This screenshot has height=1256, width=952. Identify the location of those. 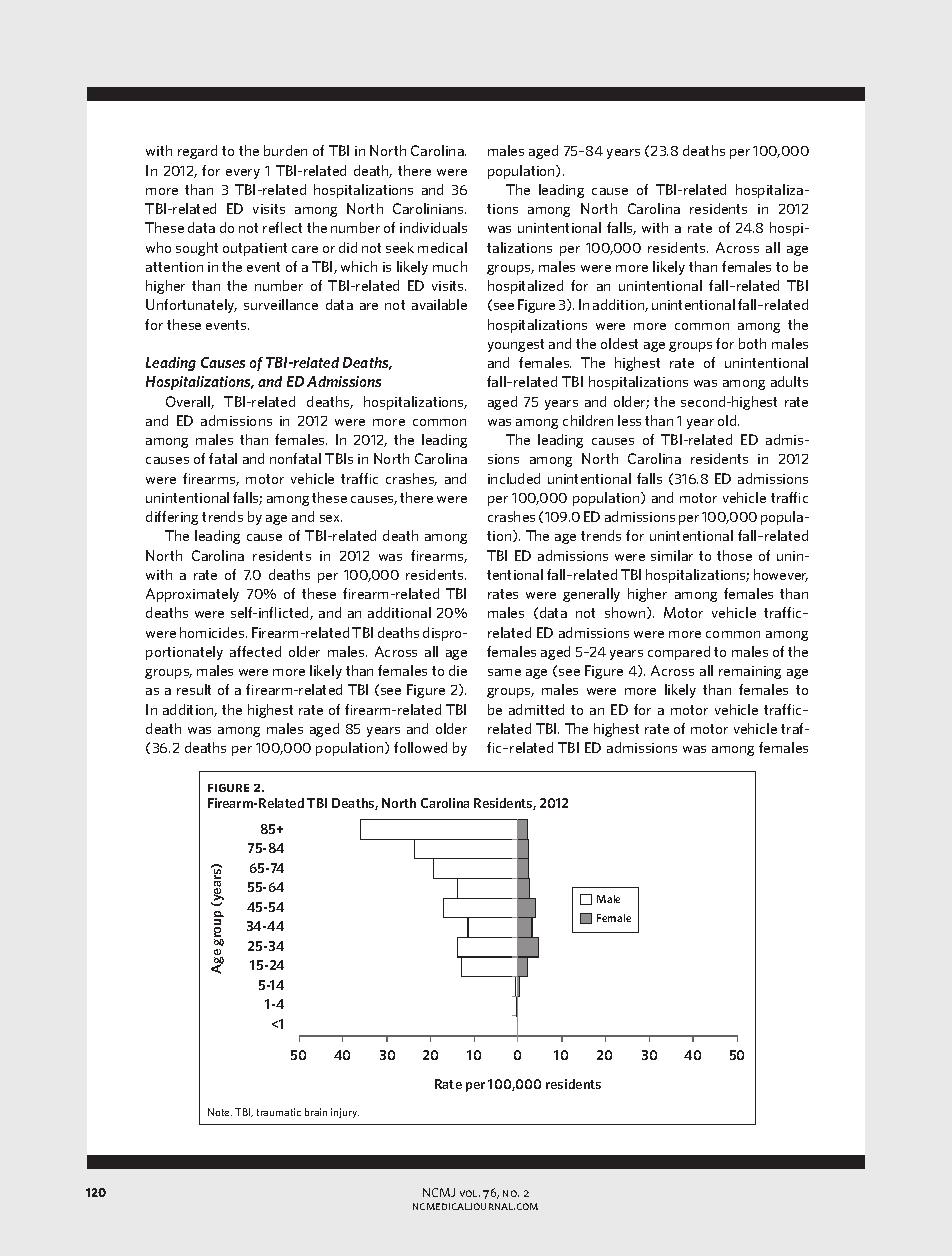
(734, 555).
